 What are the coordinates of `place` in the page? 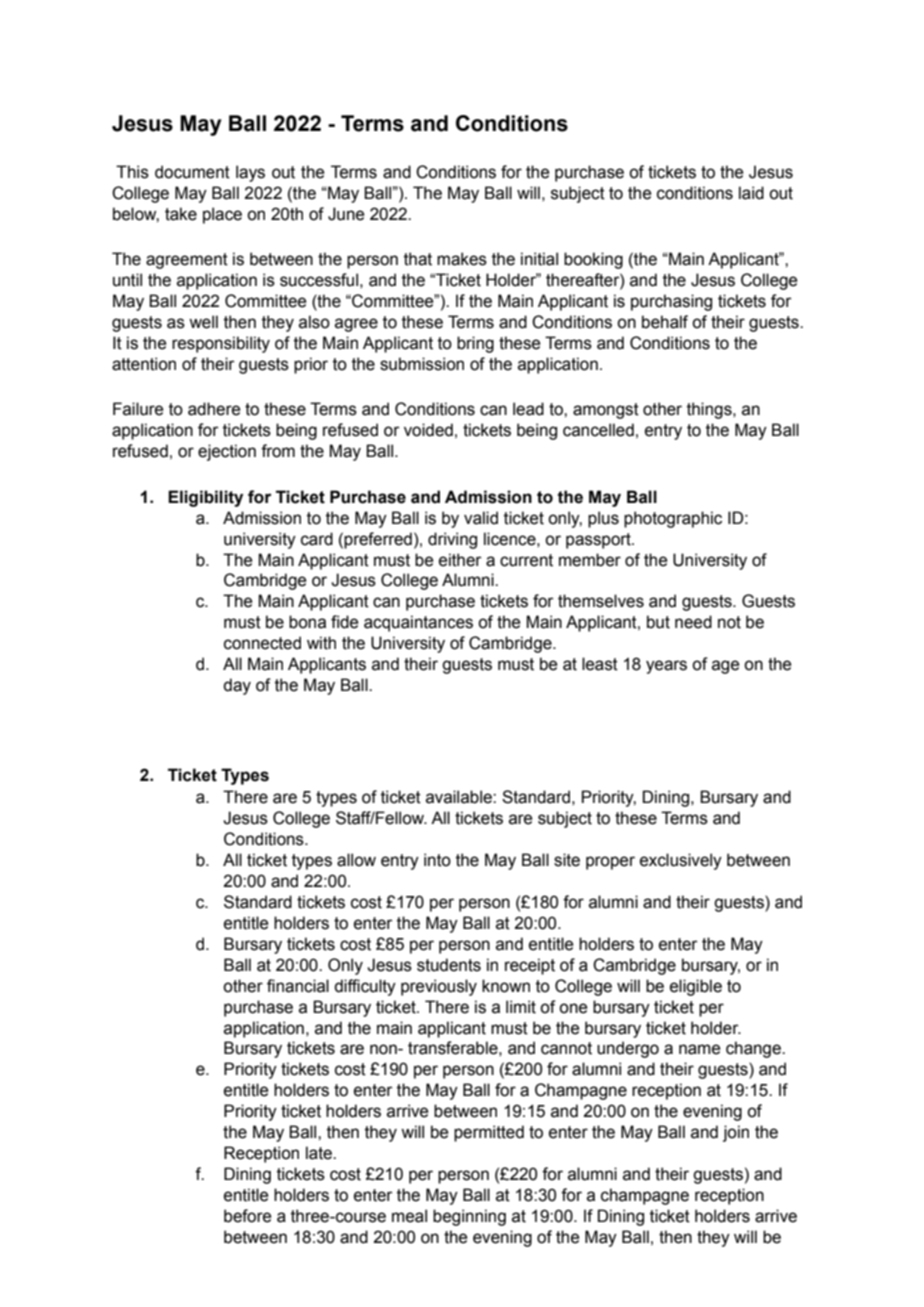 It's located at (222, 215).
